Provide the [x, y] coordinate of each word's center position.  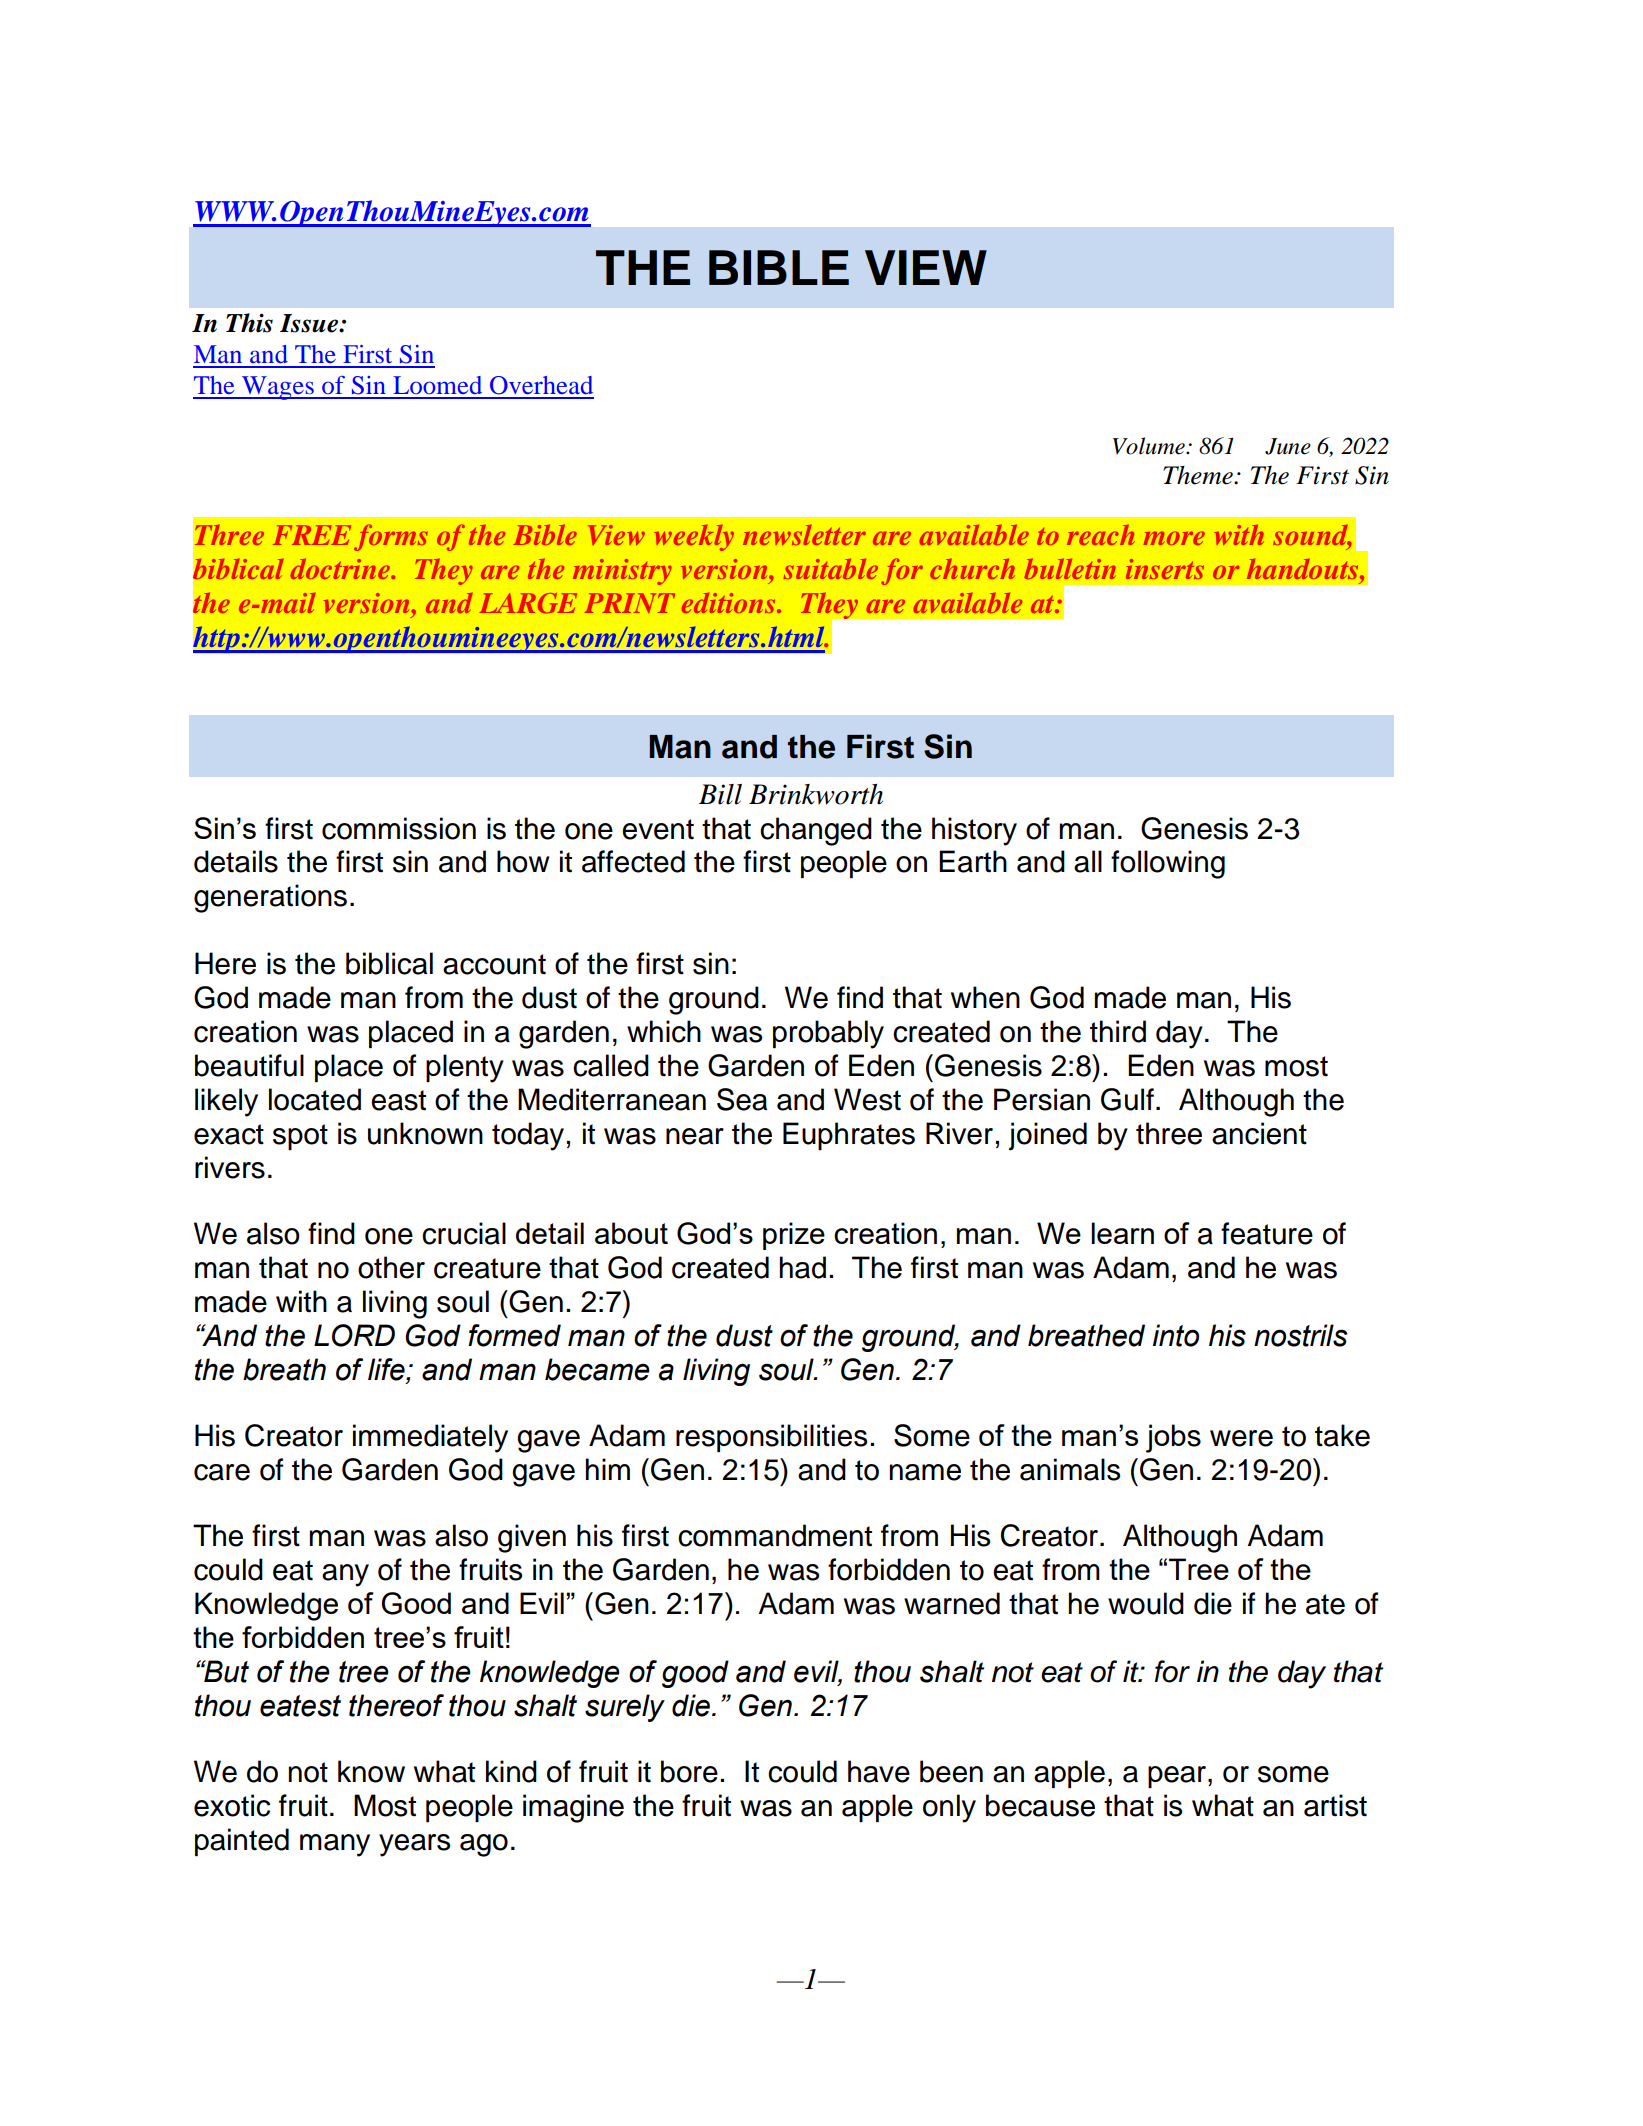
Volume [1150, 446]
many [335, 1845]
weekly [694, 538]
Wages [278, 388]
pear [1178, 1777]
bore [689, 1771]
